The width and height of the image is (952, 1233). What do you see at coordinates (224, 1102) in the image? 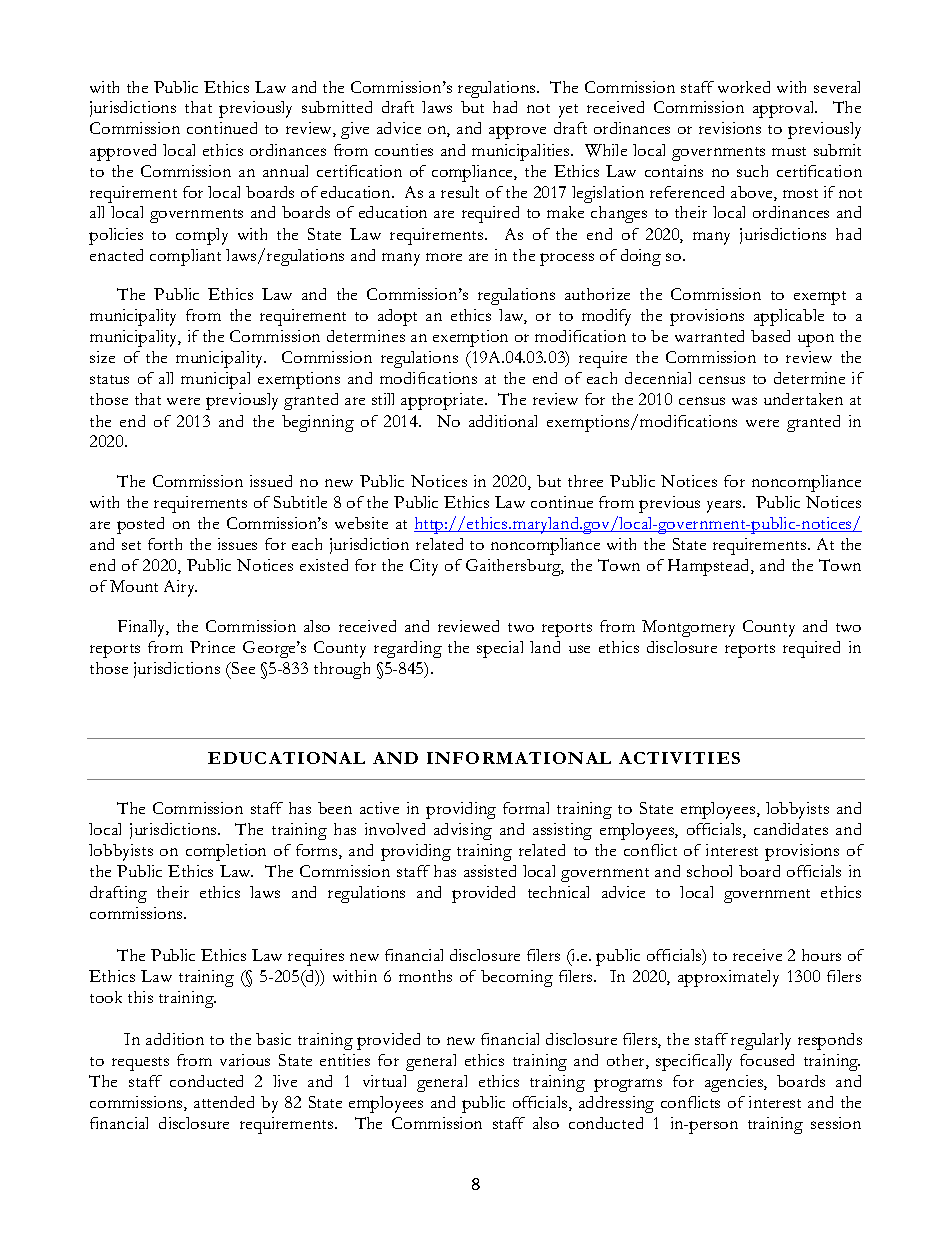
I see `attended` at bounding box center [224, 1102].
